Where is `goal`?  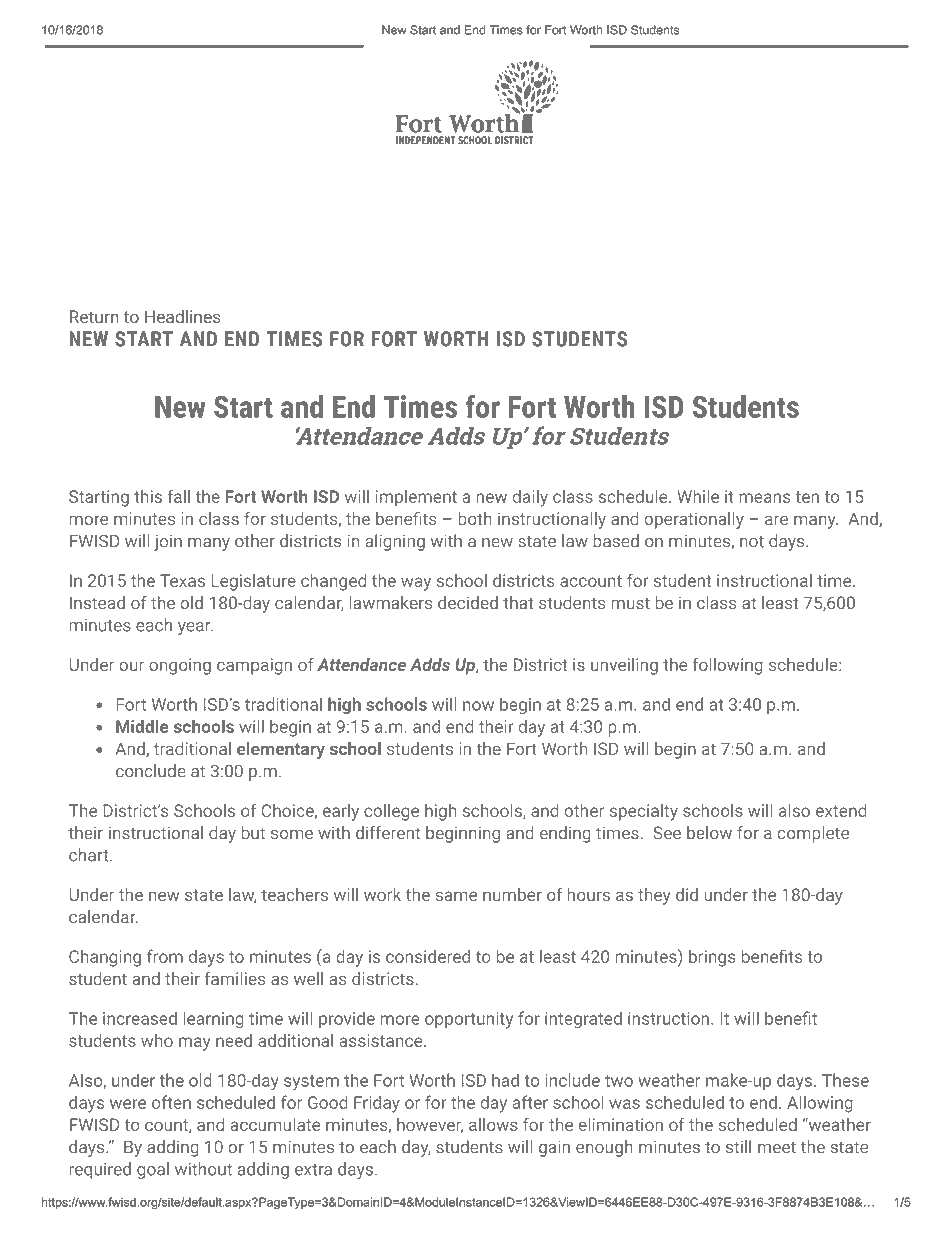 goal is located at coordinates (153, 1170).
